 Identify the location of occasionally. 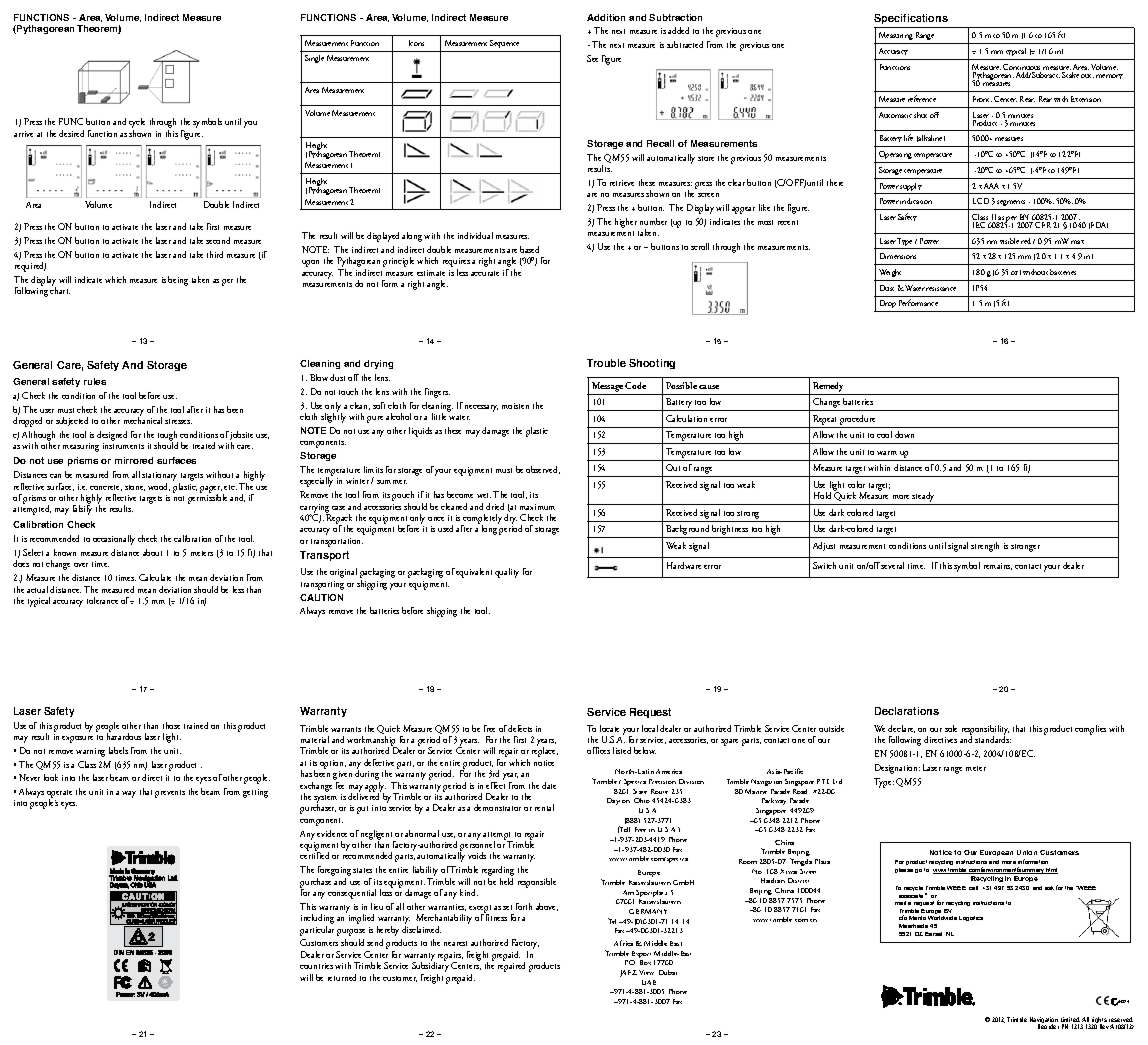
(114, 540).
